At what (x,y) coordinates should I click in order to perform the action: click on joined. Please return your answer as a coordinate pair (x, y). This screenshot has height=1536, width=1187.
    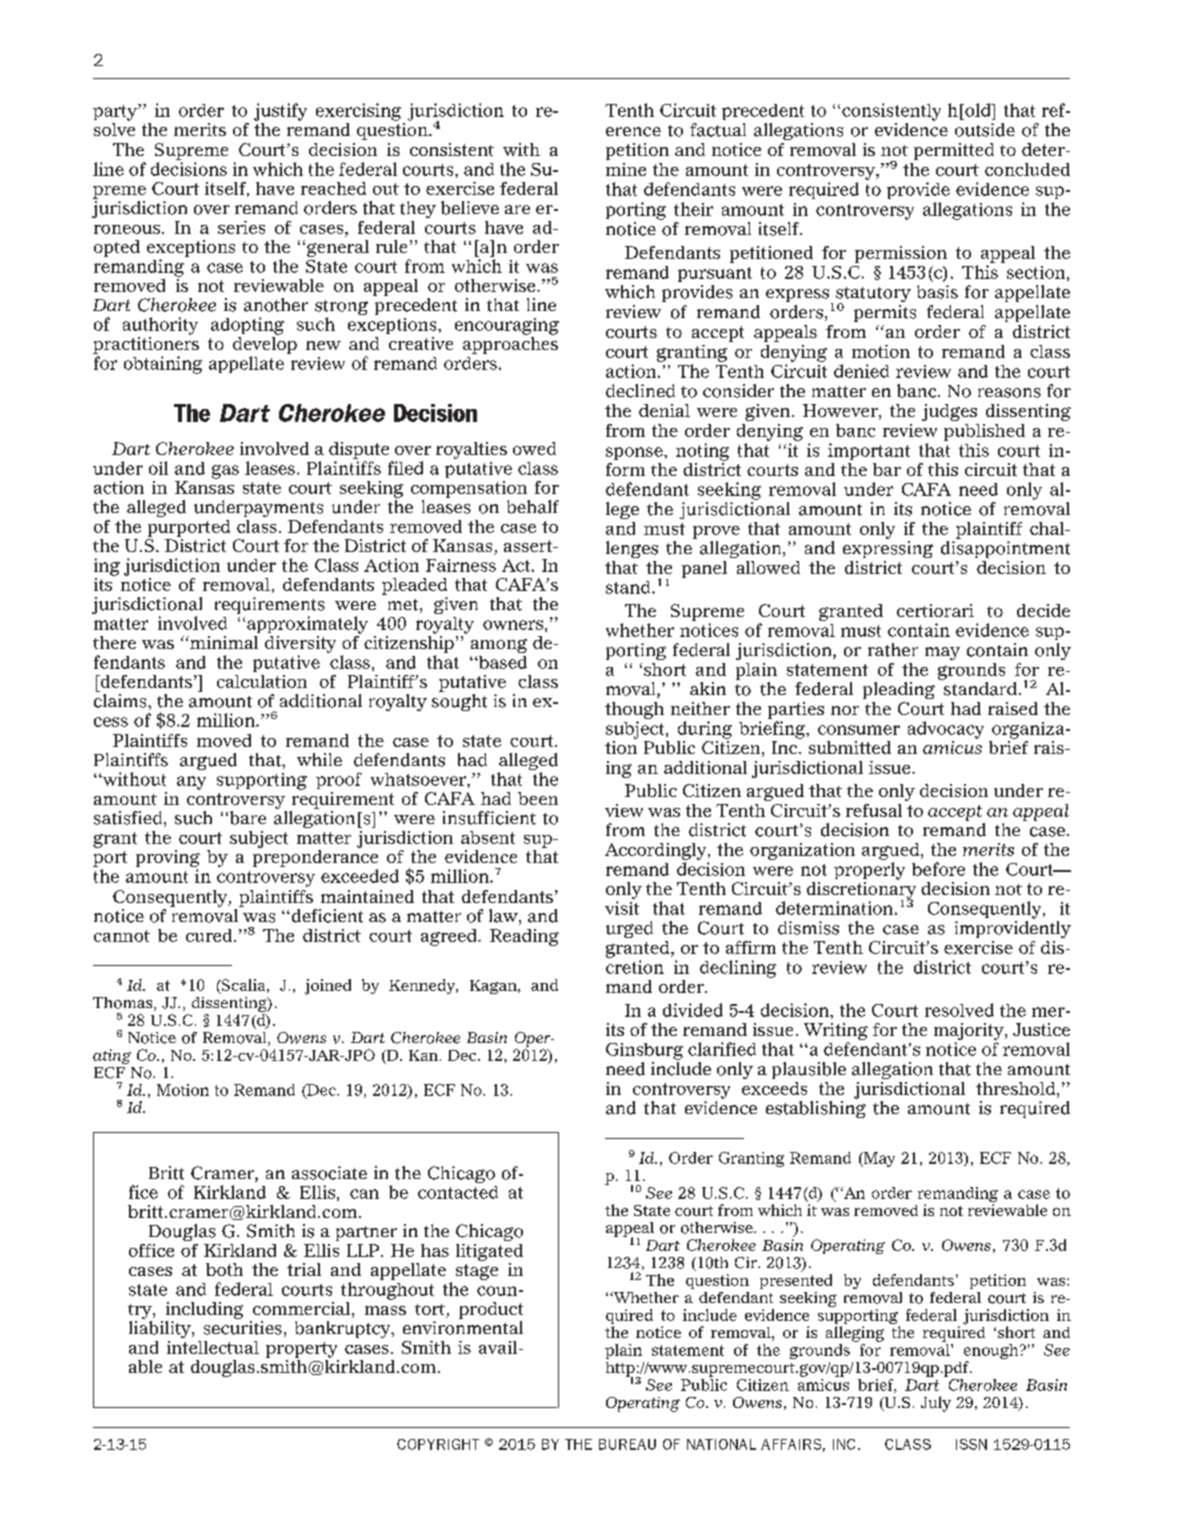
    Looking at the image, I should click on (328, 987).
